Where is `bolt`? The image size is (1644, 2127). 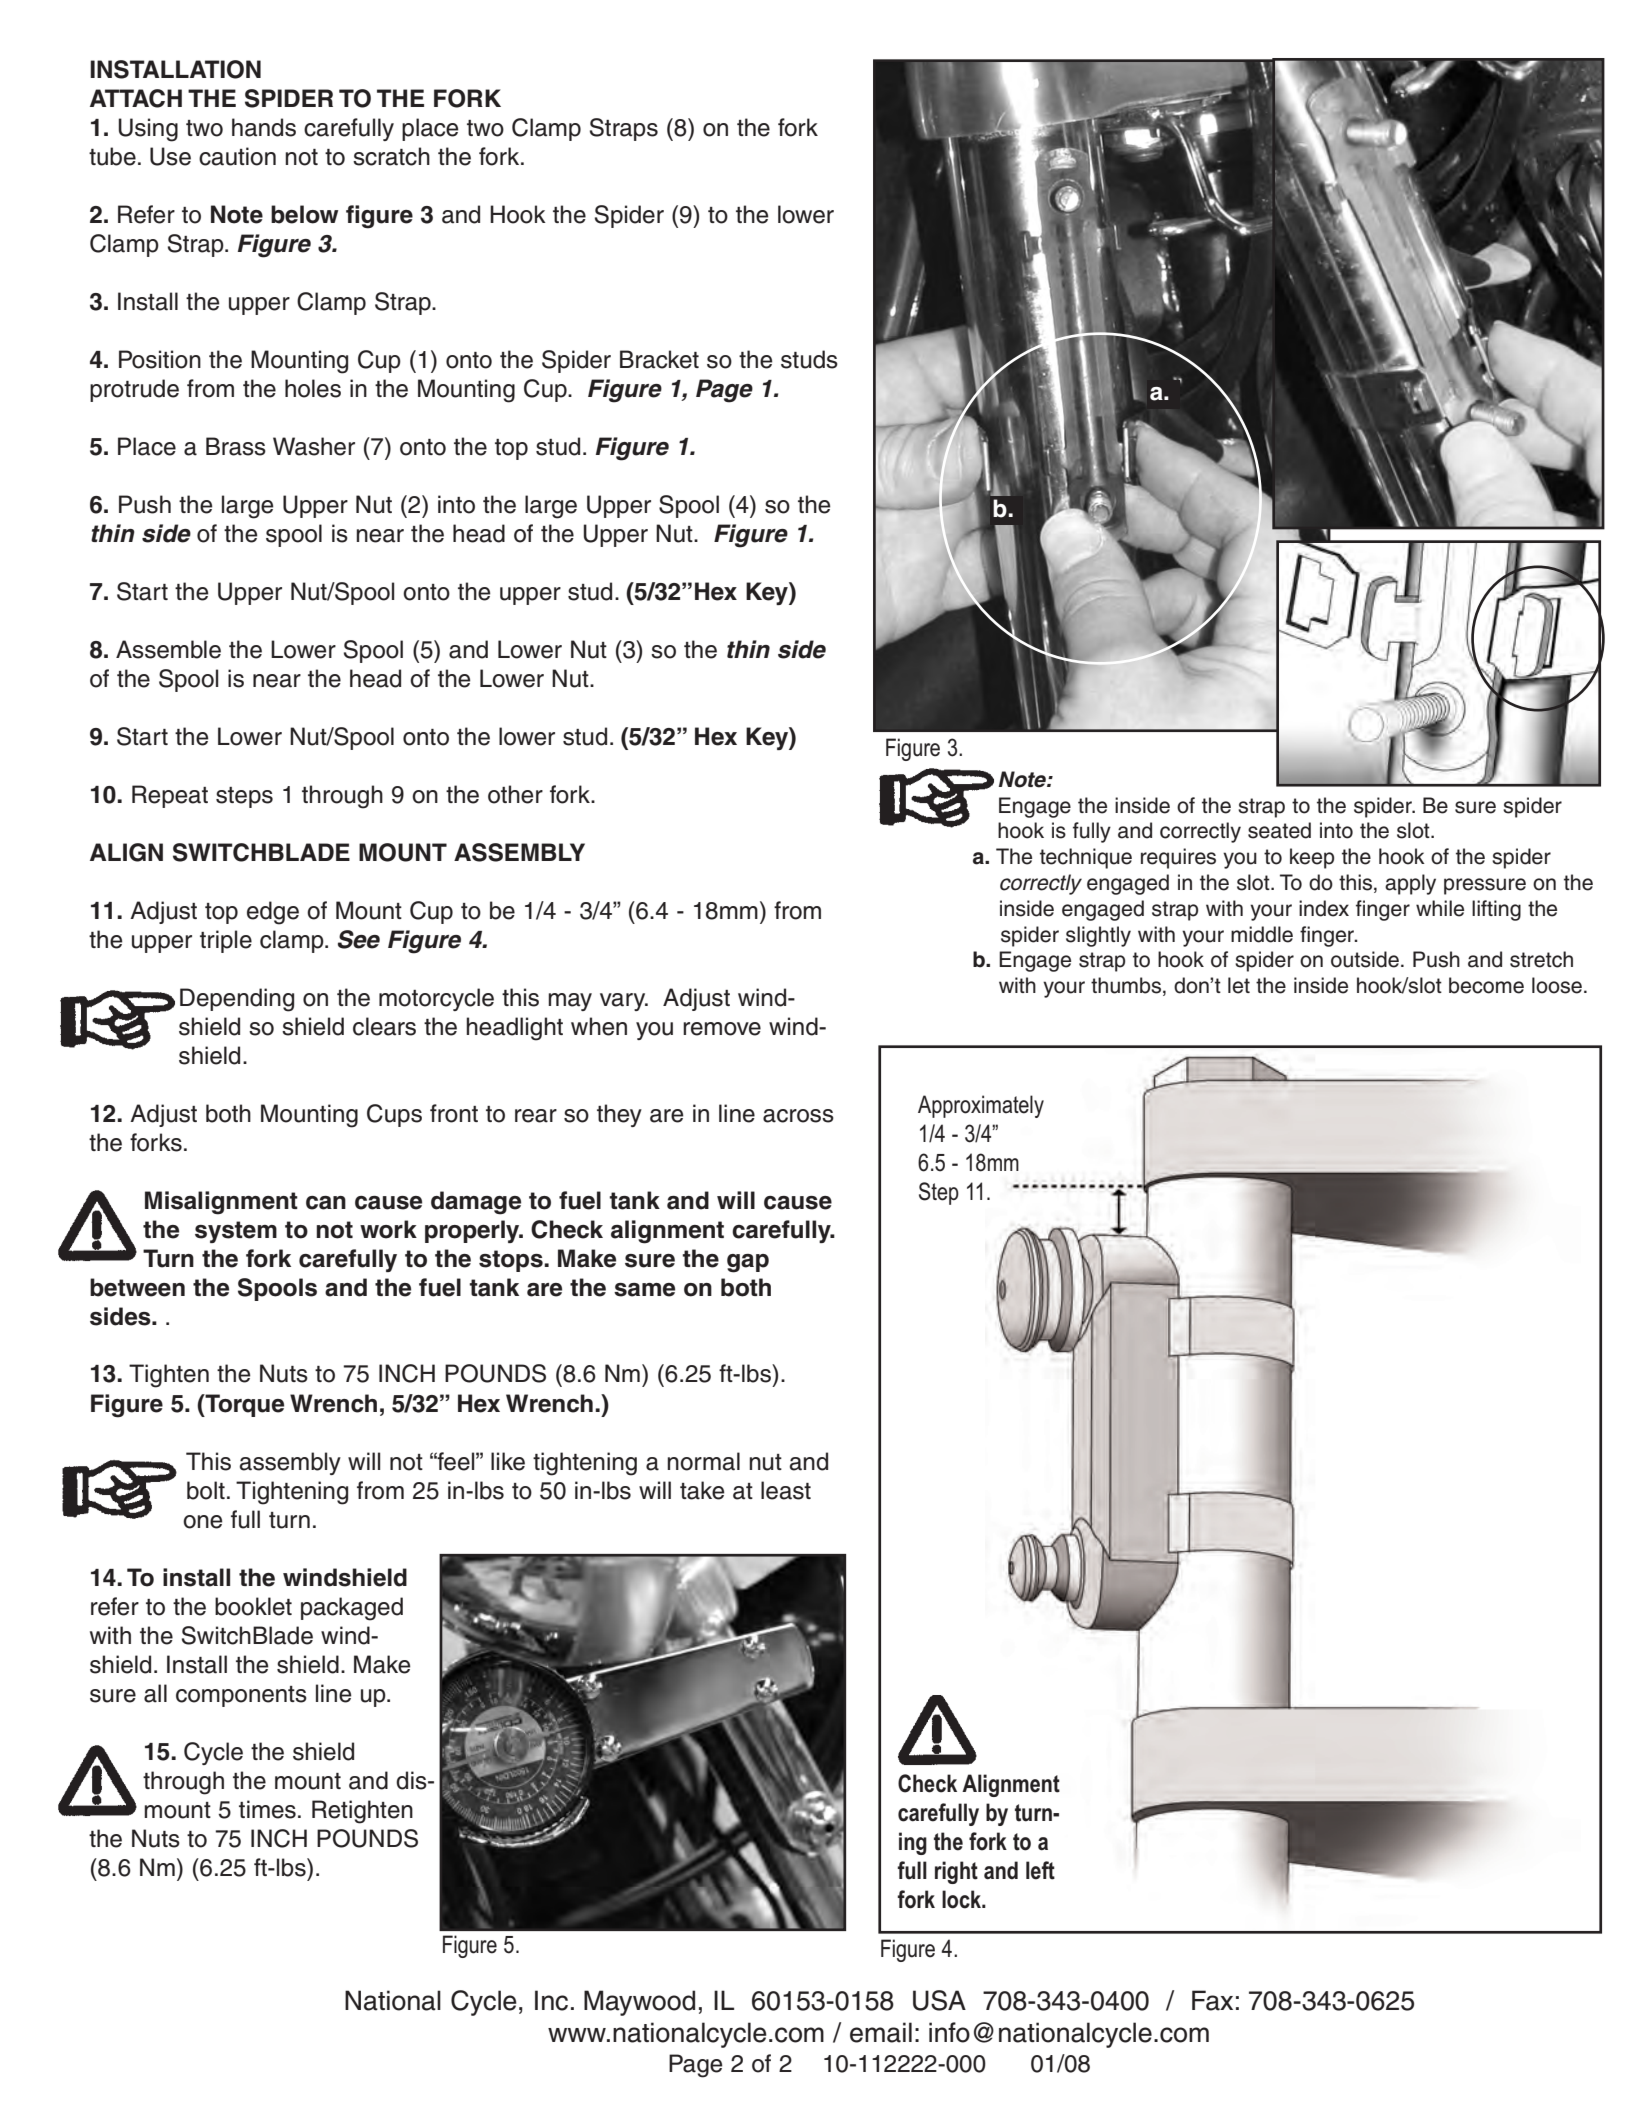 bolt is located at coordinates (206, 1490).
